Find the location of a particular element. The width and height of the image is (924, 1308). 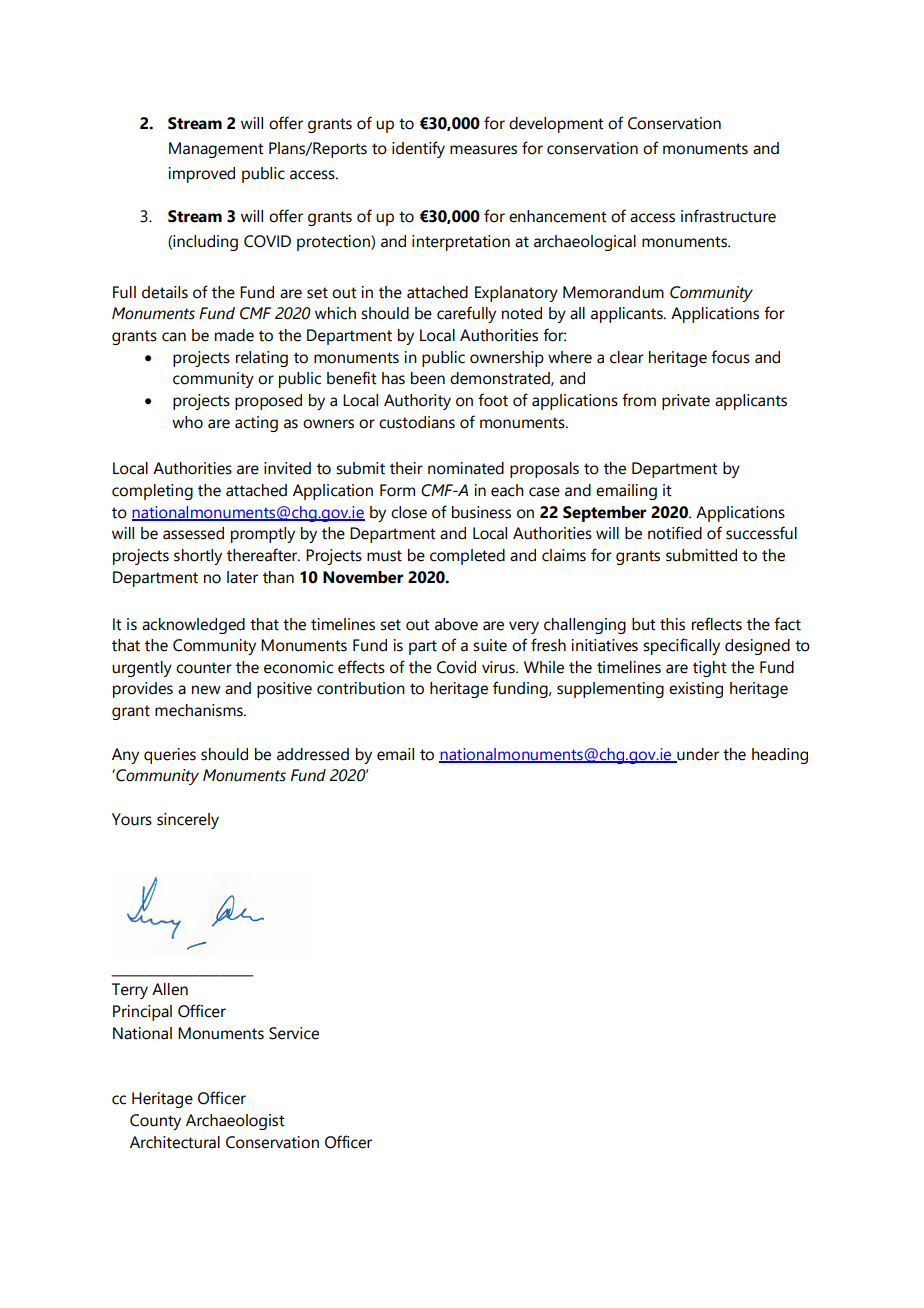

Archaeologist is located at coordinates (235, 1122).
